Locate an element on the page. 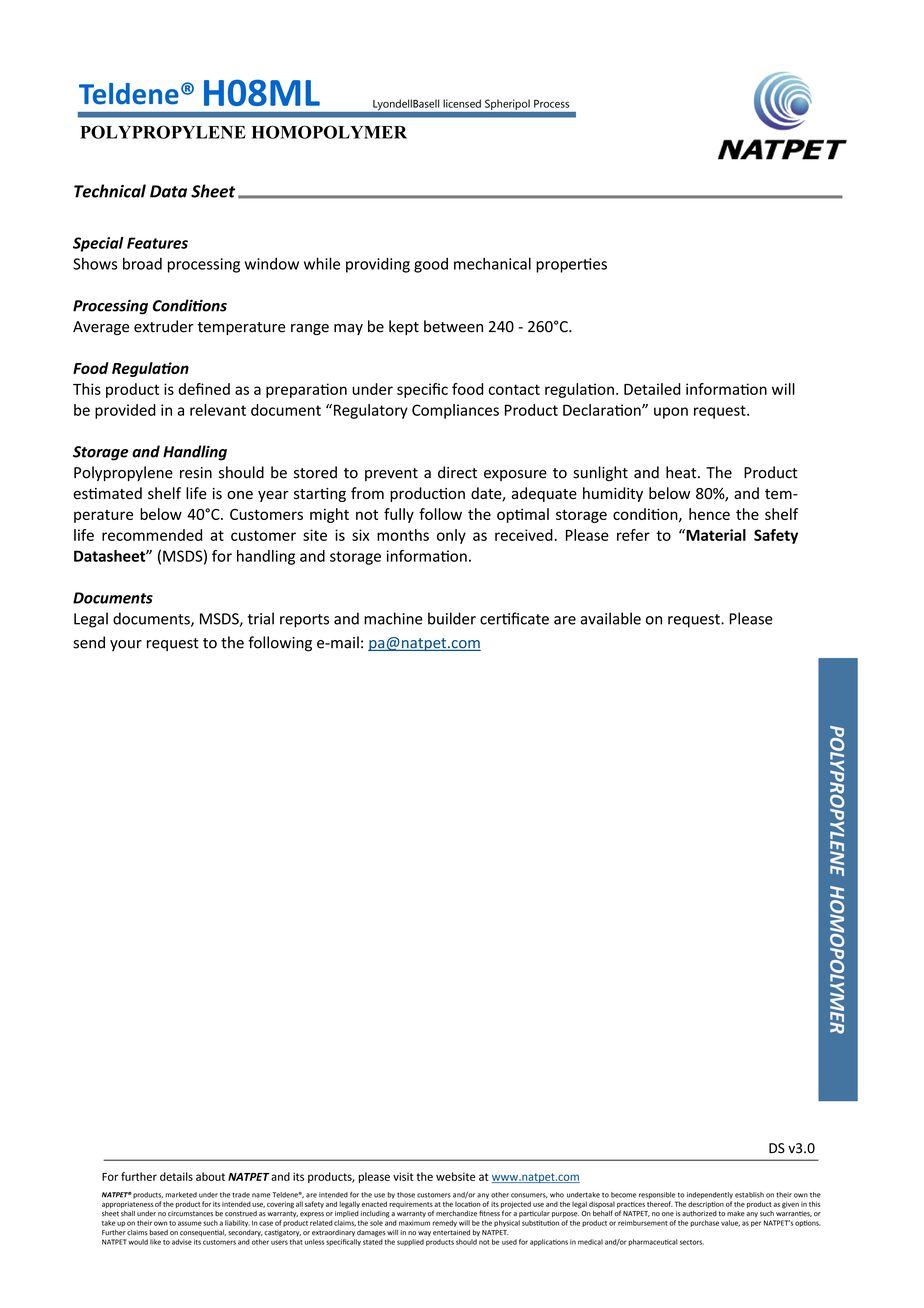 Image resolution: width=924 pixels, height=1308 pixels. visit is located at coordinates (403, 1176).
